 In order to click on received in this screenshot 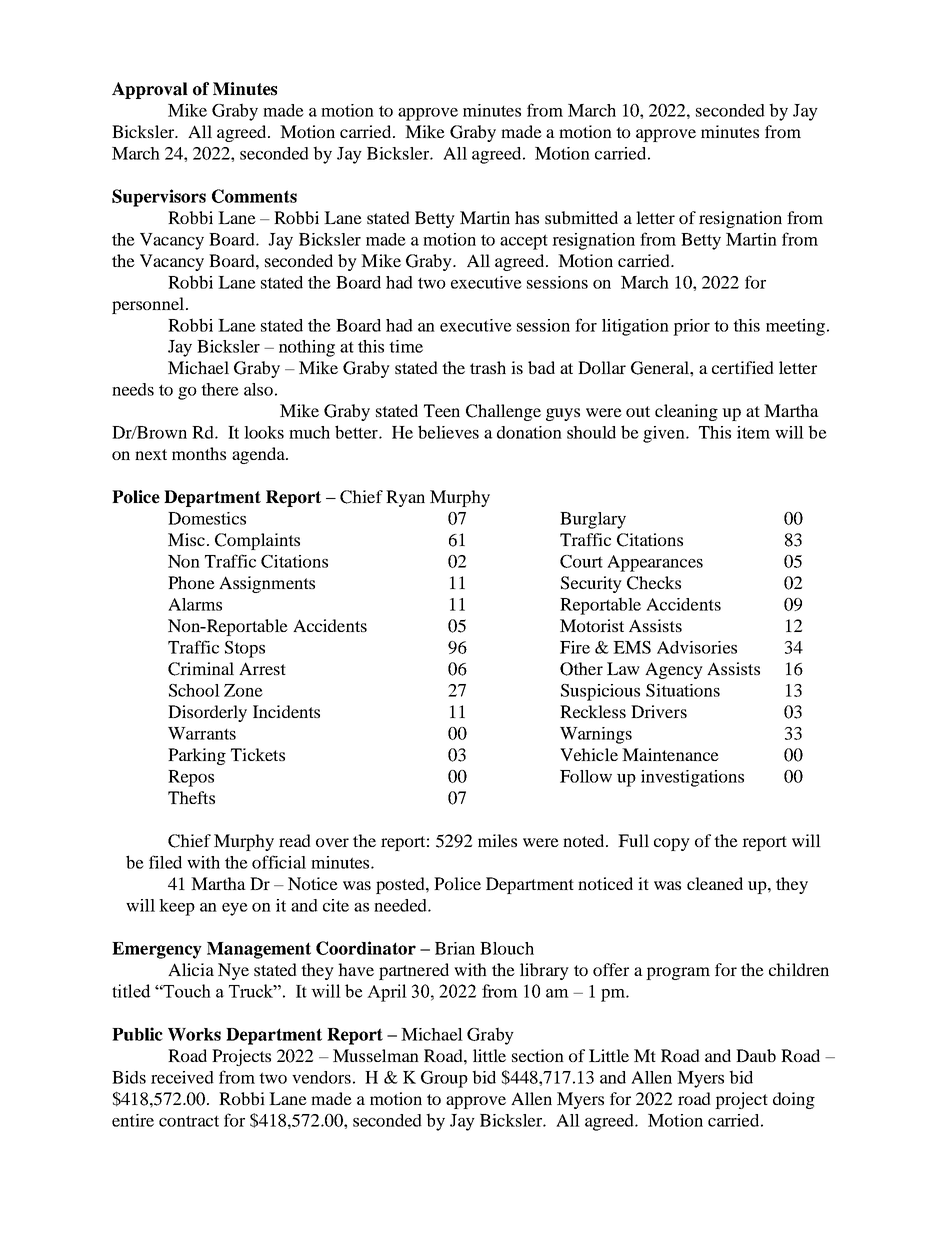, I will do `click(182, 1077)`.
